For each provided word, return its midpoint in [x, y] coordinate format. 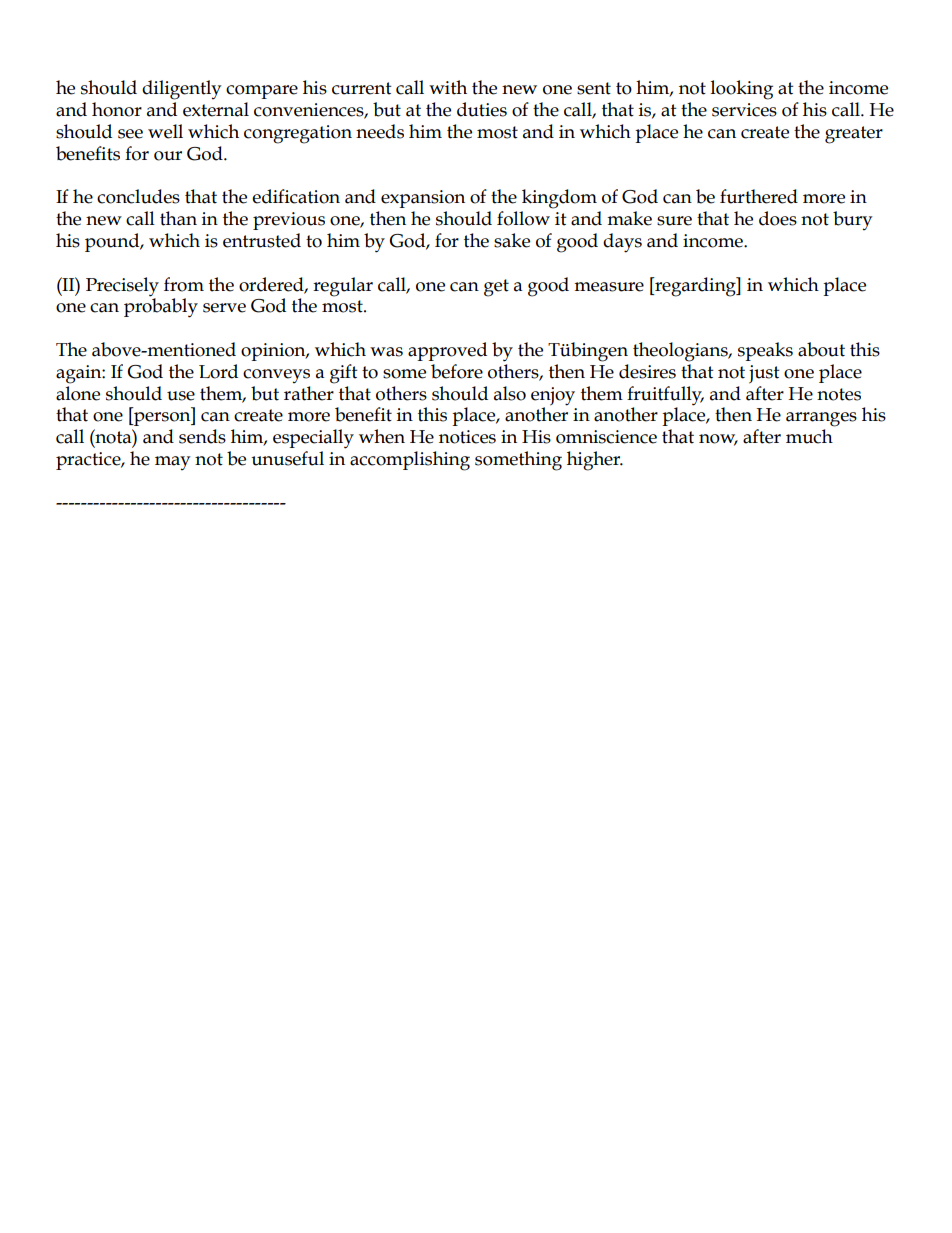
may [172, 463]
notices [467, 437]
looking [742, 90]
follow [523, 218]
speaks [765, 351]
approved [447, 351]
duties [482, 109]
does [778, 218]
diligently [181, 90]
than [178, 218]
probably [161, 307]
